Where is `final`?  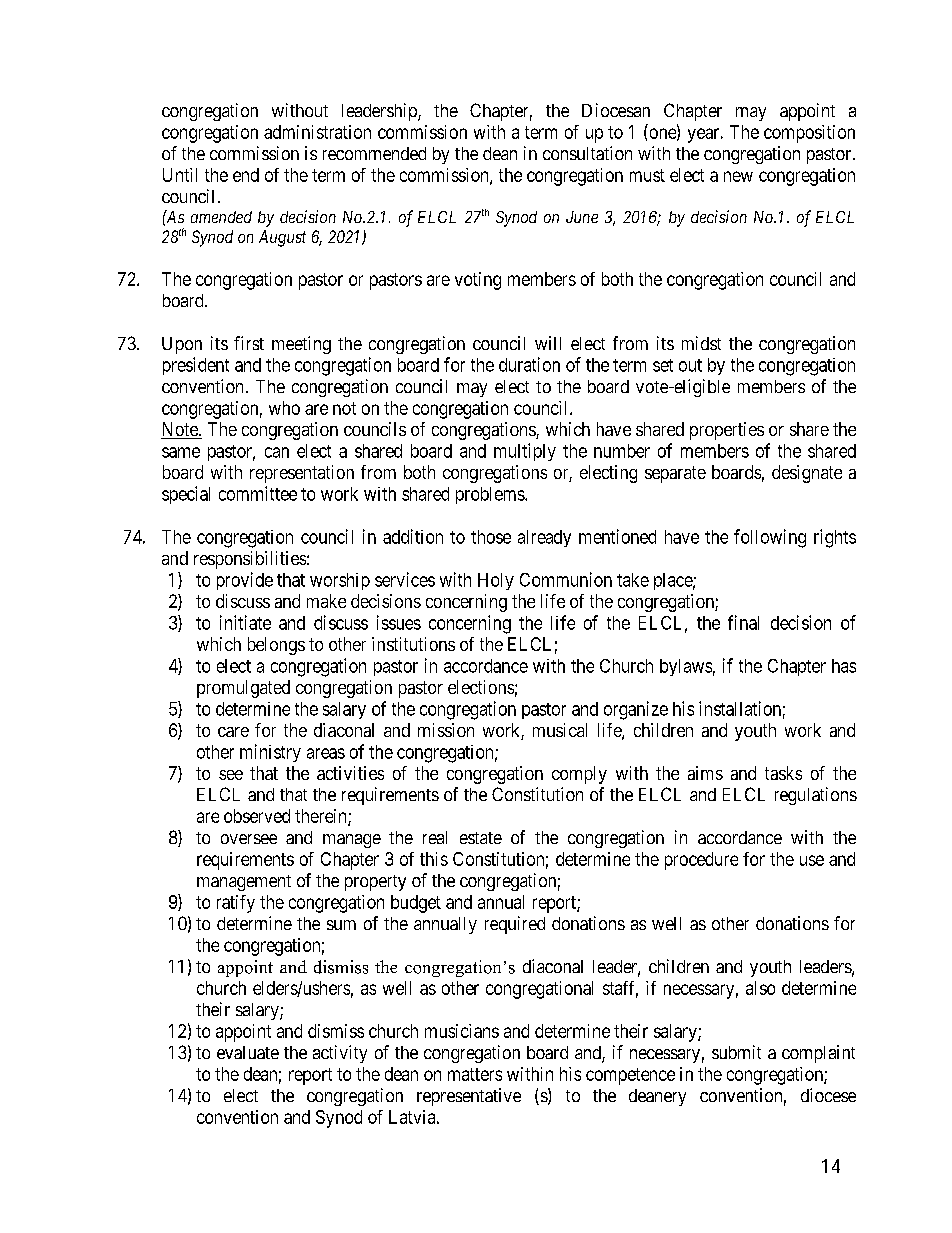
final is located at coordinates (743, 622).
